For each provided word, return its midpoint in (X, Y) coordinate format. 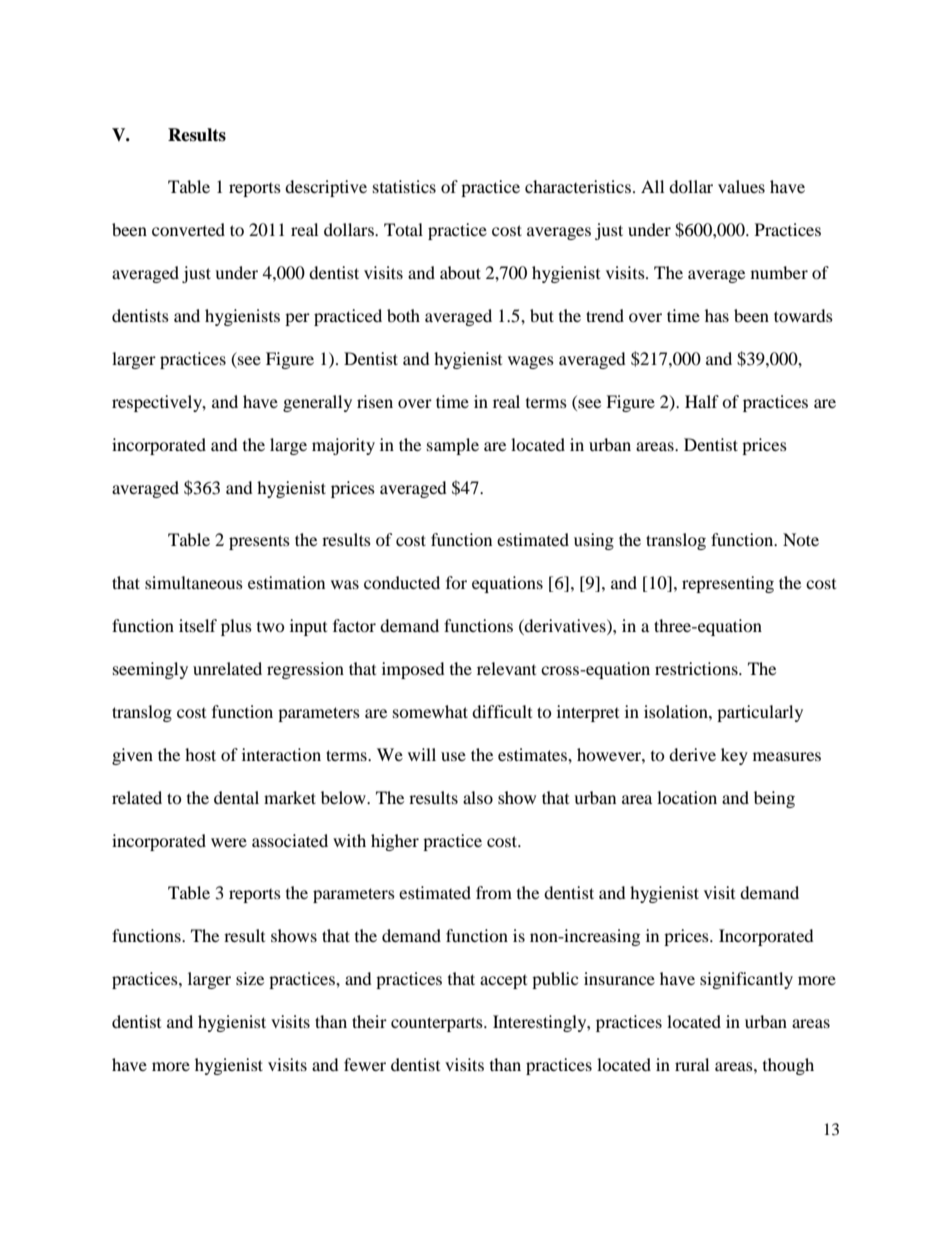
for (456, 582)
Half (702, 401)
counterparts (438, 1024)
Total (403, 229)
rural (692, 1064)
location (687, 797)
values (741, 186)
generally (317, 403)
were (229, 842)
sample (453, 446)
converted (188, 229)
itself (198, 625)
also (478, 797)
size (250, 978)
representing (728, 584)
